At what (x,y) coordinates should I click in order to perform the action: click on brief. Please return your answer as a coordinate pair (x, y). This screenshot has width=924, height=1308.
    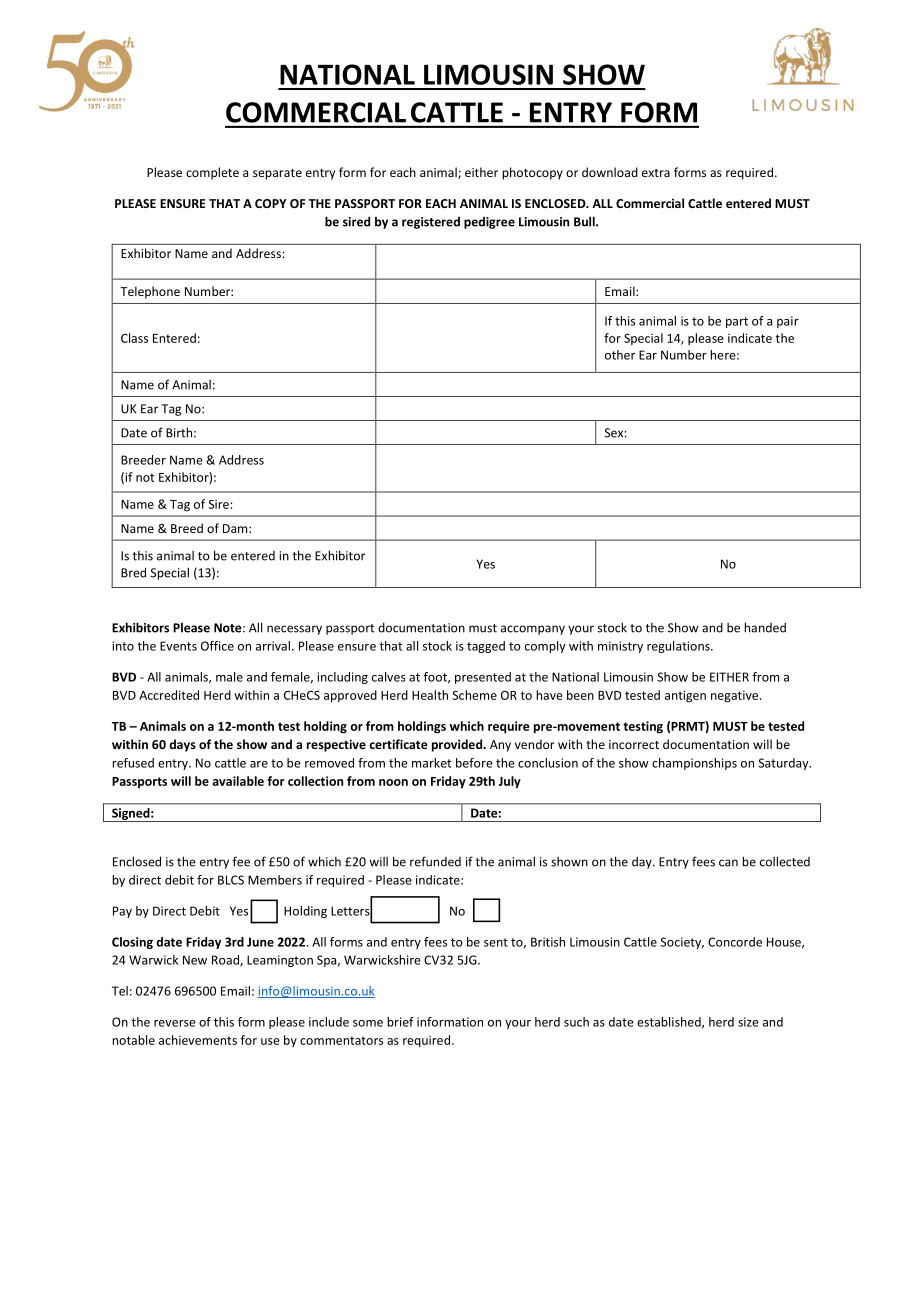
    Looking at the image, I should click on (400, 1022).
